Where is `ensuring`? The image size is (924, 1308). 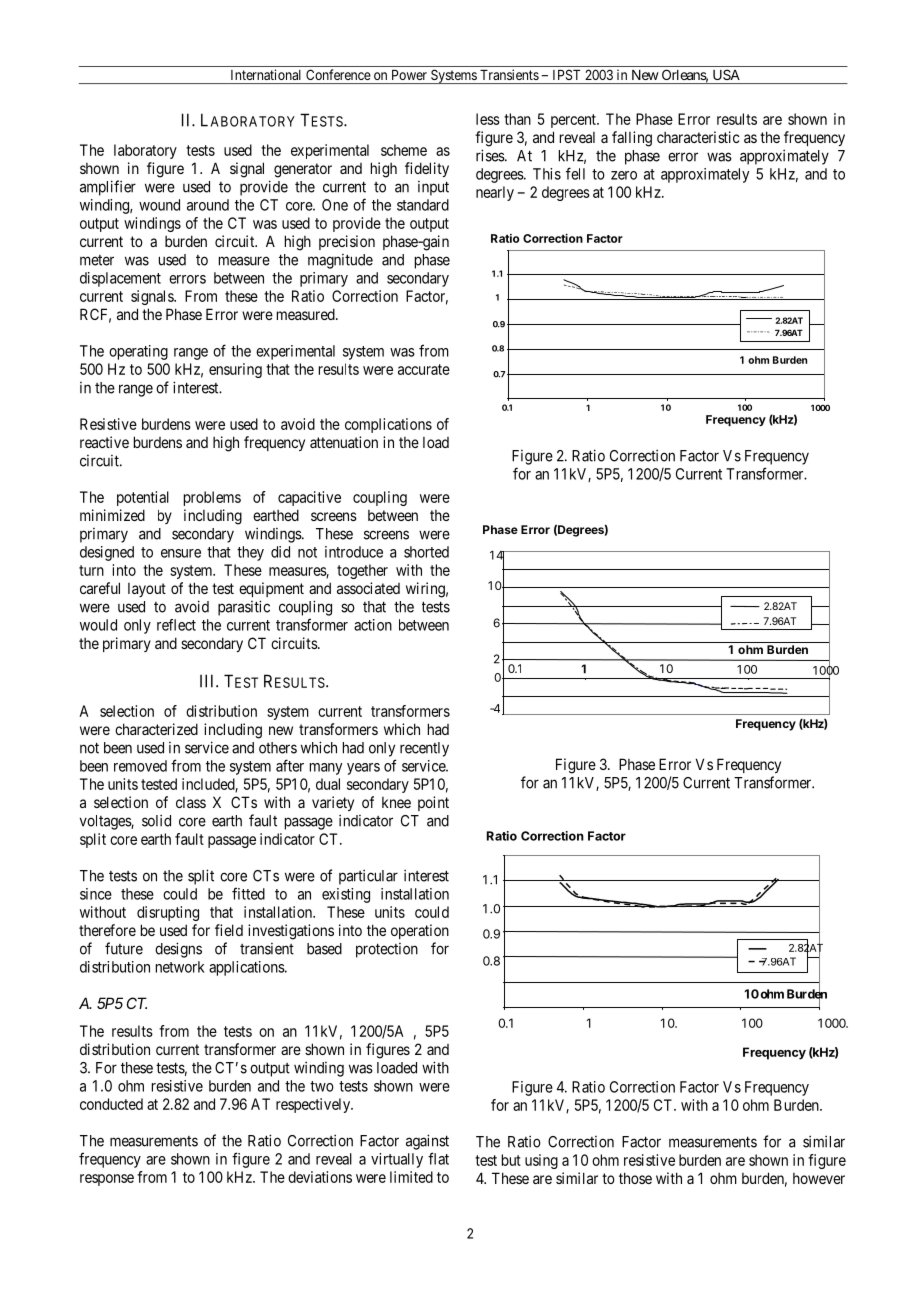 ensuring is located at coordinates (235, 370).
